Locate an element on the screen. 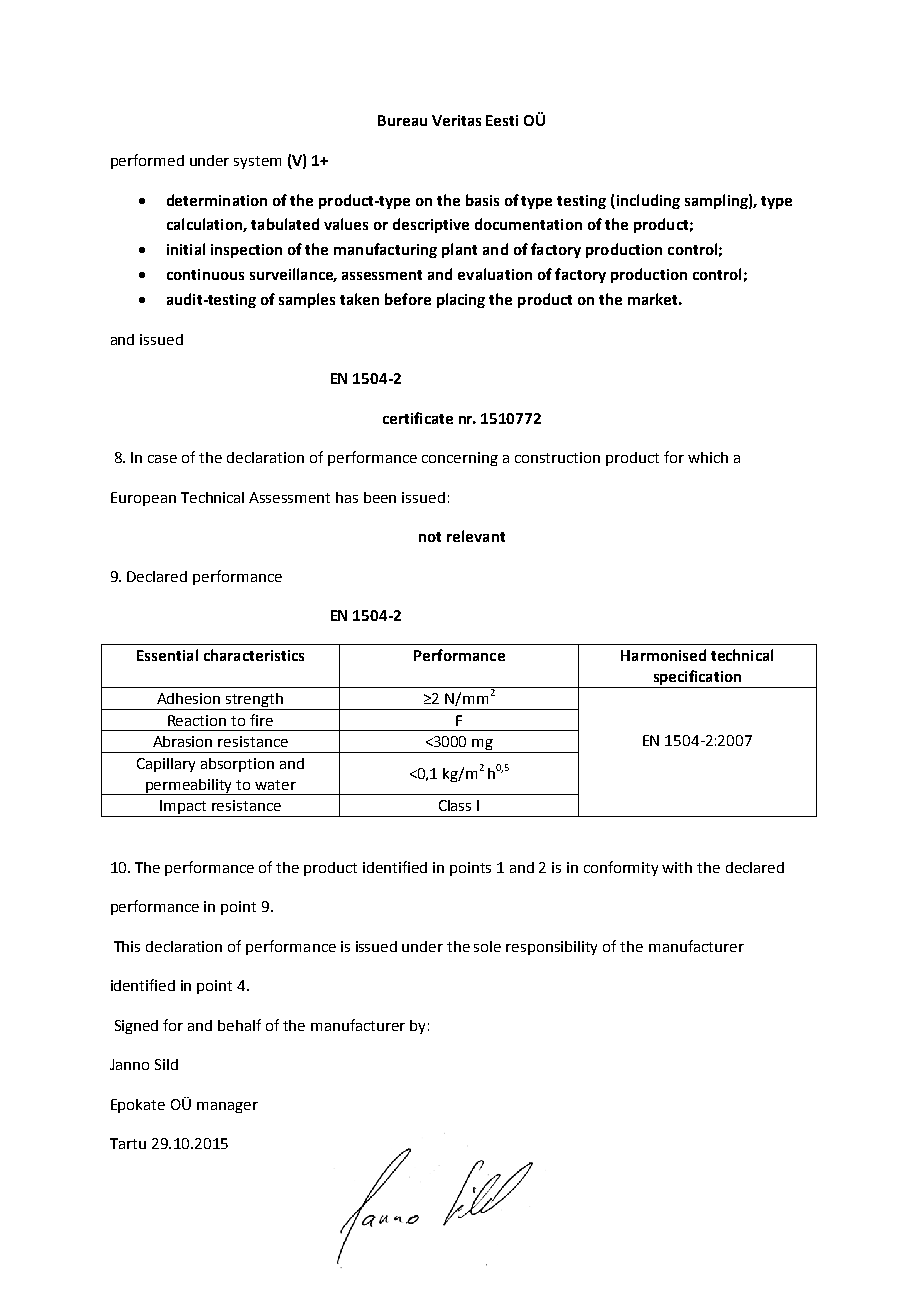 This screenshot has height=1308, width=924. conformity is located at coordinates (621, 868).
